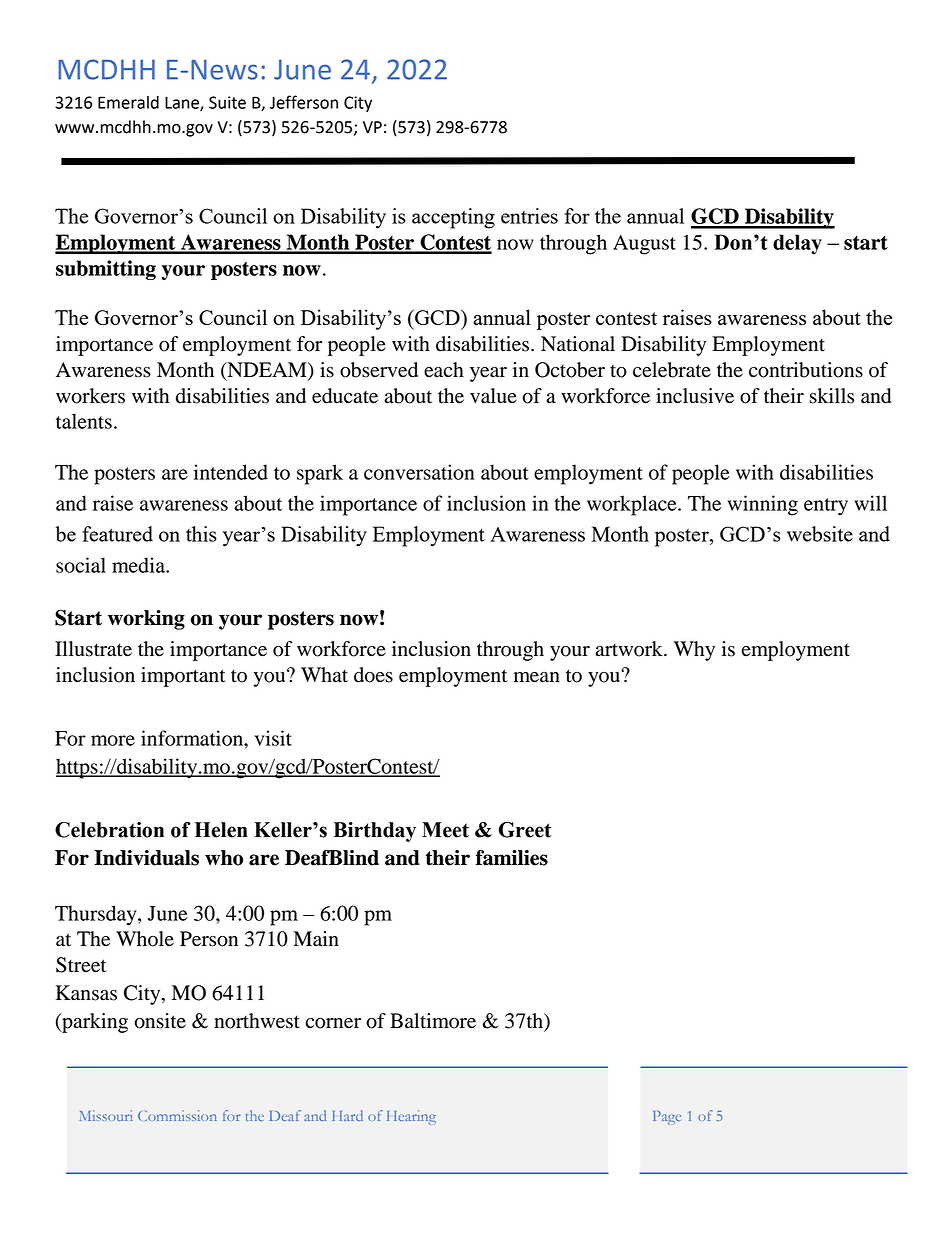 This document has height=1233, width=952. I want to click on Helen, so click(221, 830).
